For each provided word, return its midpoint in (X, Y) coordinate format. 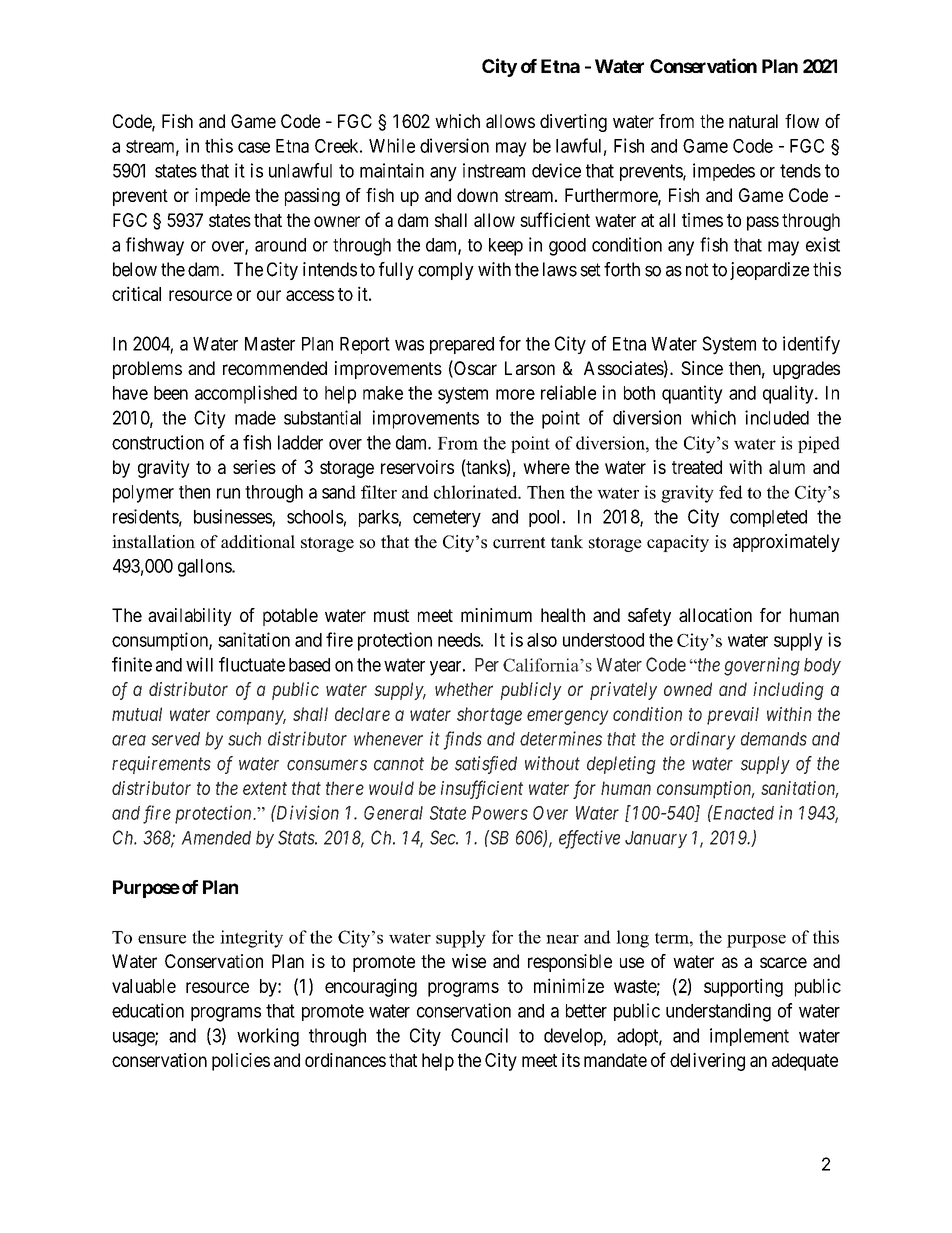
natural (753, 121)
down (477, 195)
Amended (216, 838)
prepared (462, 345)
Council (479, 1035)
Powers (500, 813)
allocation (715, 615)
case (254, 147)
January (656, 839)
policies (241, 1062)
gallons (205, 568)
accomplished (246, 394)
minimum (496, 615)
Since (702, 368)
